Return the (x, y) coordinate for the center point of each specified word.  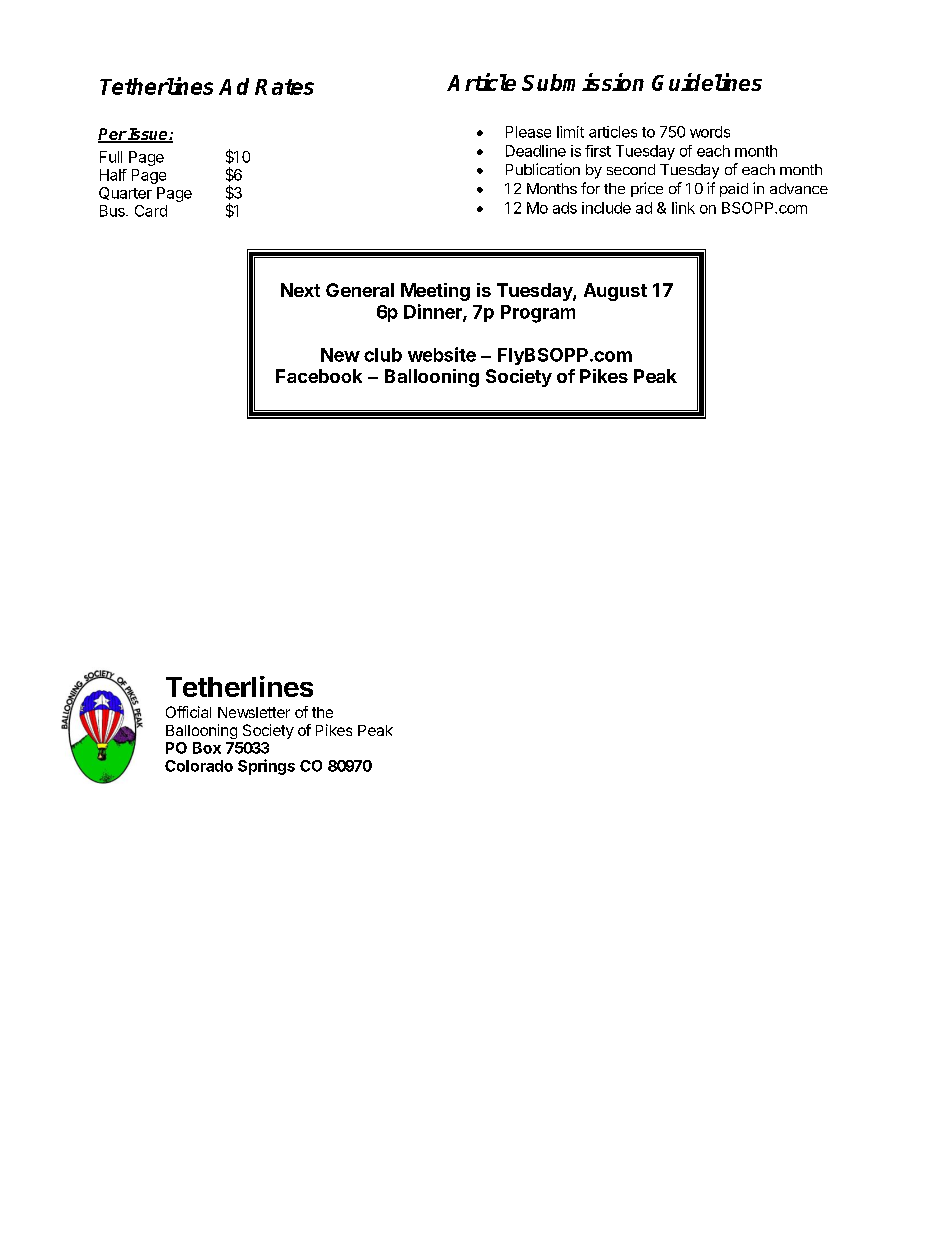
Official (188, 712)
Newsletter (254, 712)
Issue (148, 135)
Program (538, 314)
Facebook (319, 376)
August (615, 292)
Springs (266, 767)
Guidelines (707, 82)
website (442, 354)
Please (528, 132)
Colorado (199, 766)
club (383, 355)
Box (207, 748)
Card (151, 211)
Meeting (435, 292)
